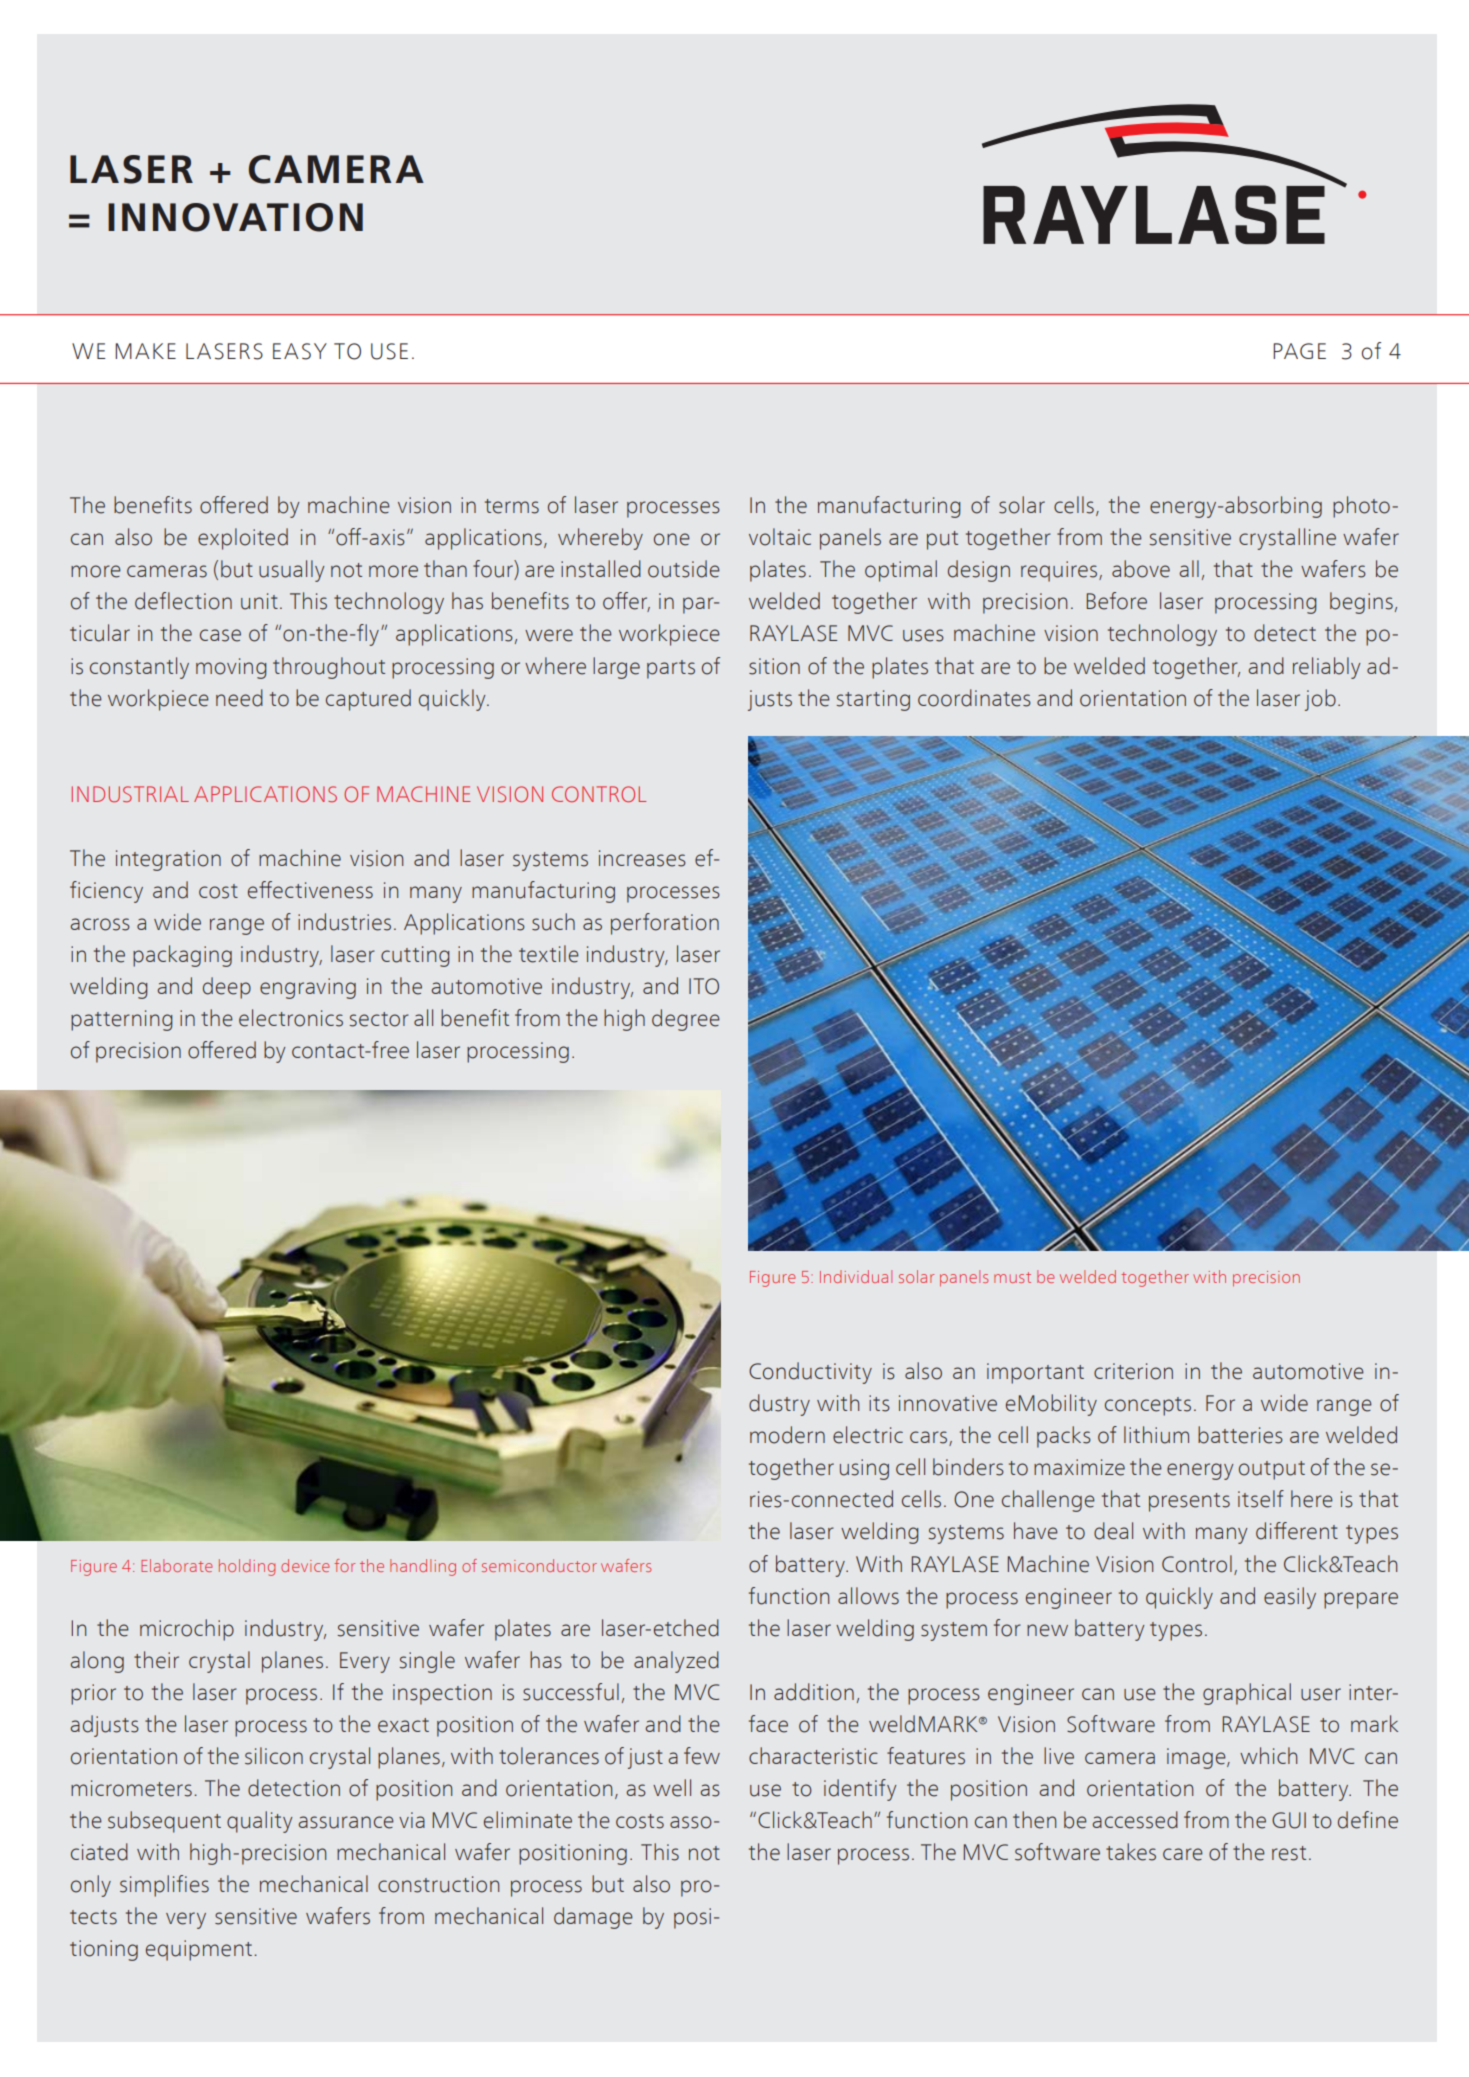 The height and width of the screenshot is (2077, 1469). What do you see at coordinates (1299, 351) in the screenshot?
I see `PAGE` at bounding box center [1299, 351].
